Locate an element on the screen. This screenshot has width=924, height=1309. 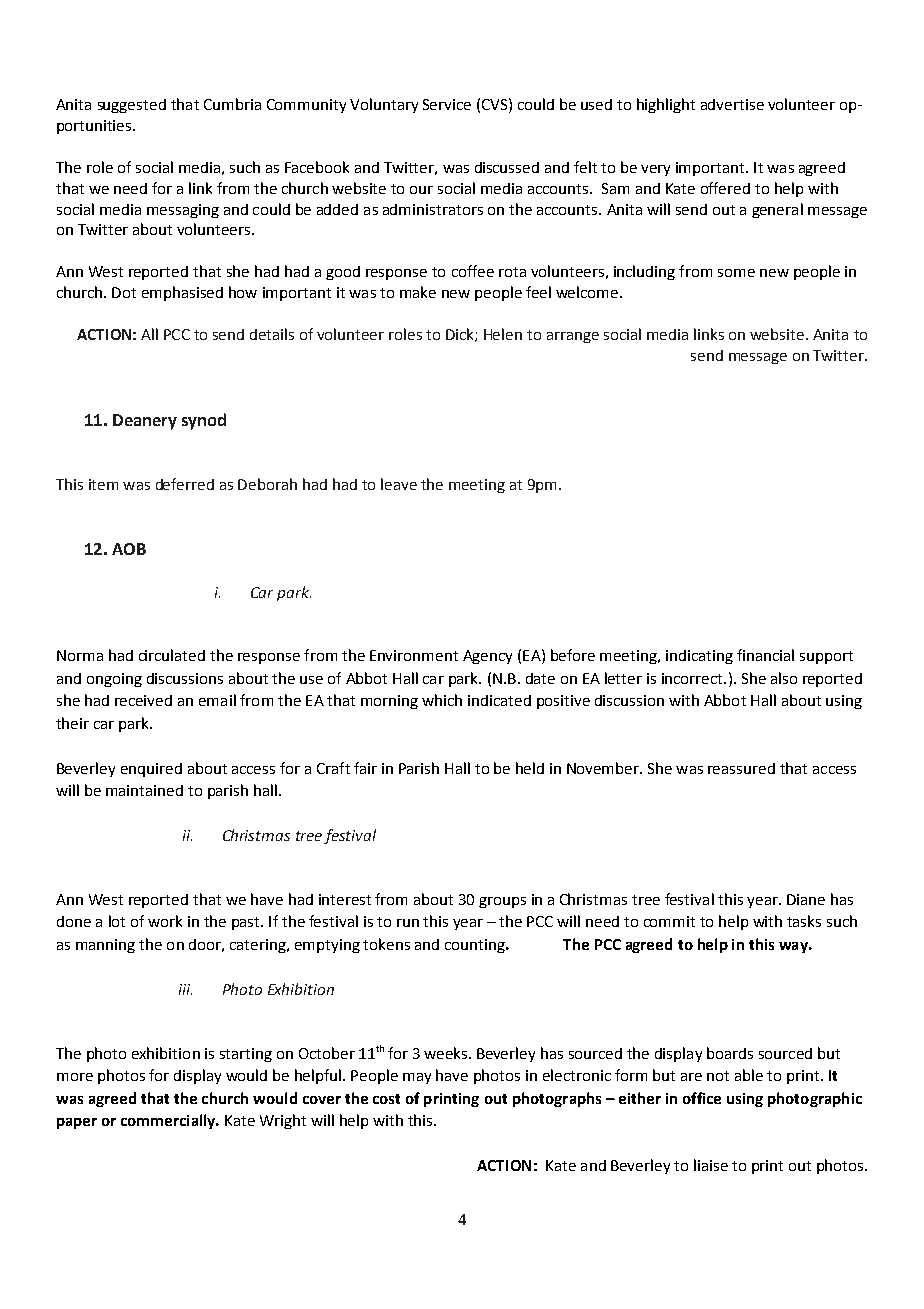
counting is located at coordinates (476, 946).
